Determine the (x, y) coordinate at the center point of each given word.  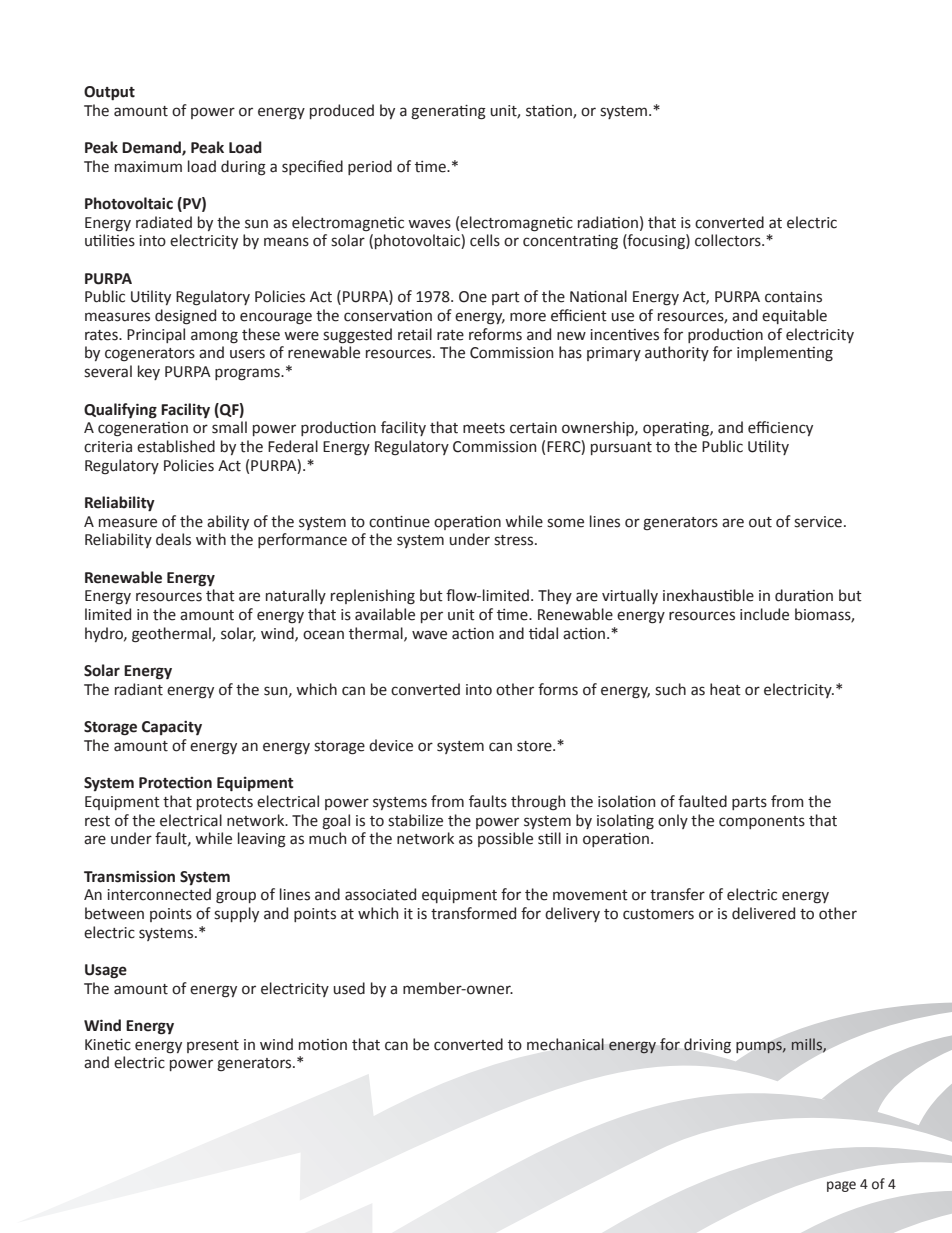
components (762, 822)
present (213, 1046)
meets (484, 428)
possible (505, 839)
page (841, 1186)
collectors (729, 240)
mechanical (565, 1044)
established (176, 446)
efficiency (780, 428)
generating (448, 112)
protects (225, 803)
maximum (148, 167)
